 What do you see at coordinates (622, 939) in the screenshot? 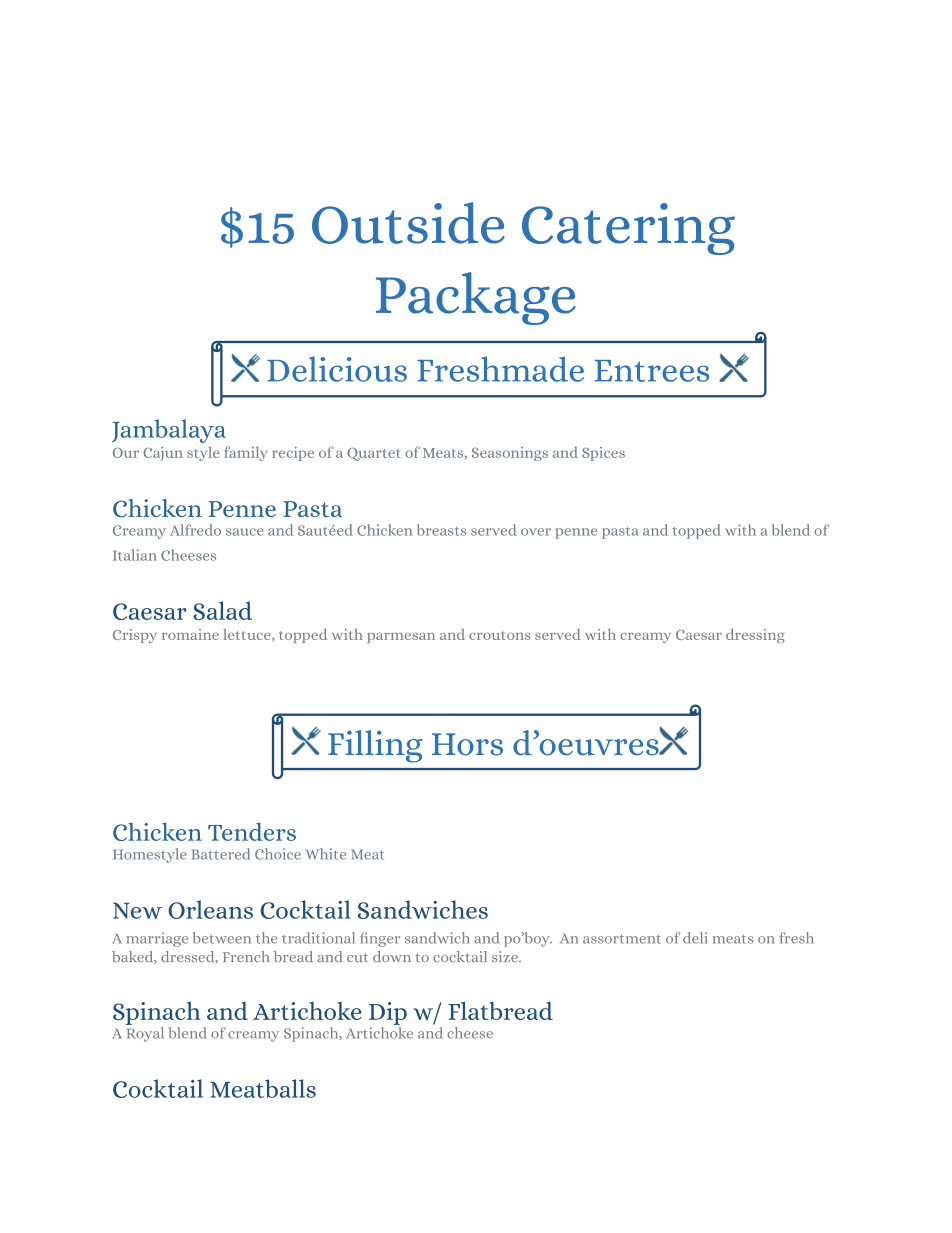
I see `assortment` at bounding box center [622, 939].
